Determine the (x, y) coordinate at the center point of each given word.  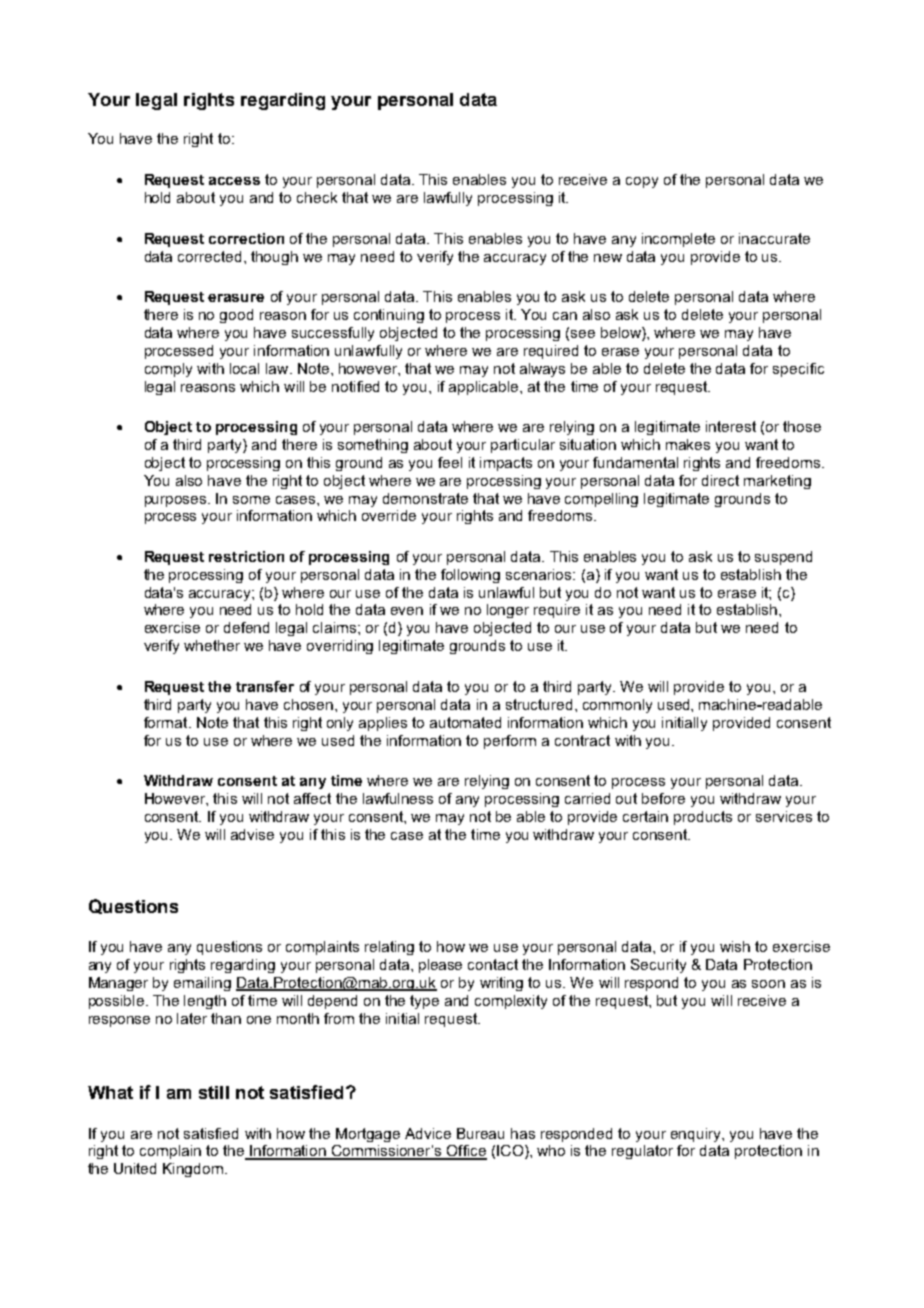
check (317, 197)
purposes (177, 501)
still (214, 1092)
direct (720, 480)
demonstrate (425, 498)
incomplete (678, 240)
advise (252, 834)
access (234, 181)
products (703, 818)
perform (510, 742)
